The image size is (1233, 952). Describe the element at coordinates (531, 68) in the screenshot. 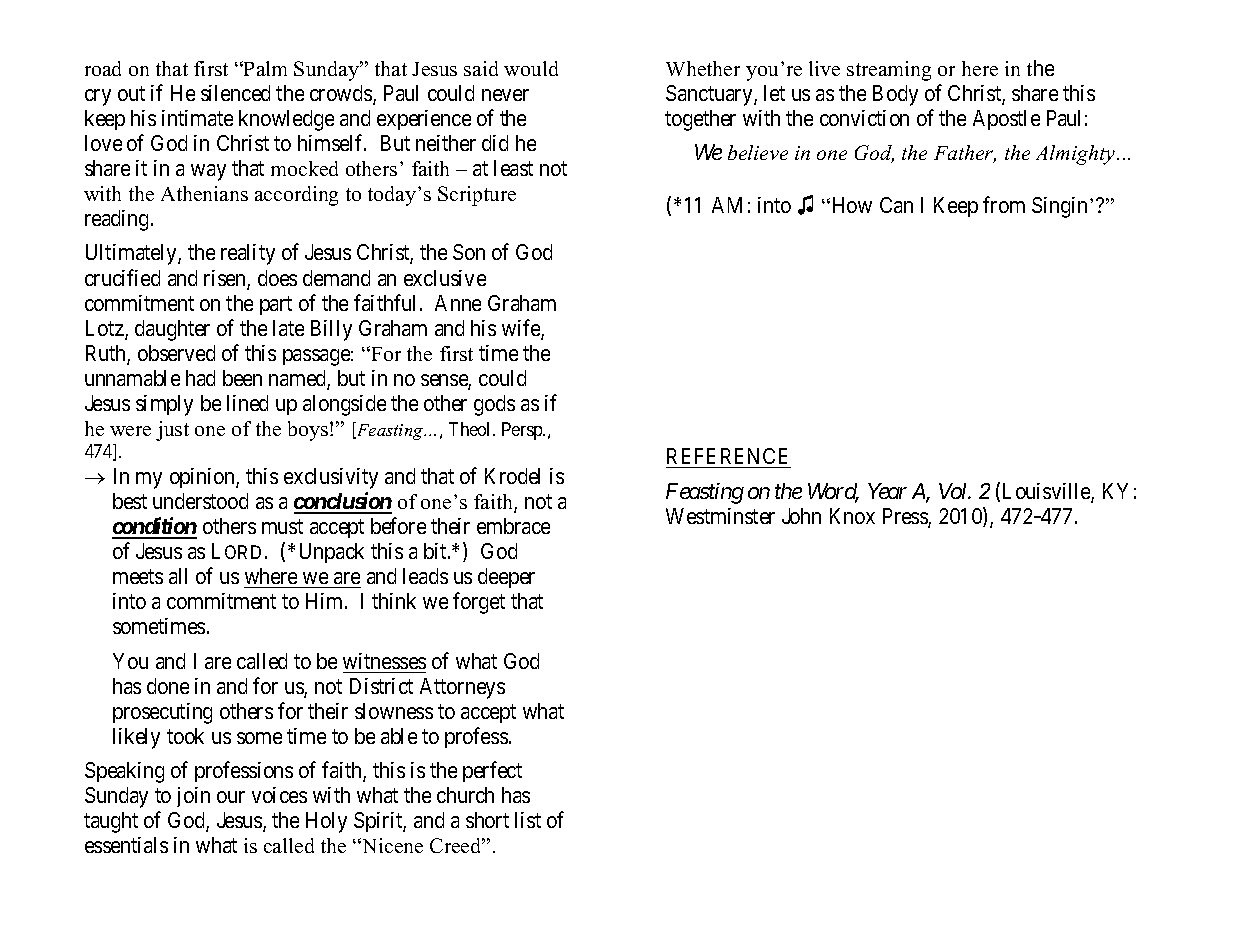

I see `would` at that location.
